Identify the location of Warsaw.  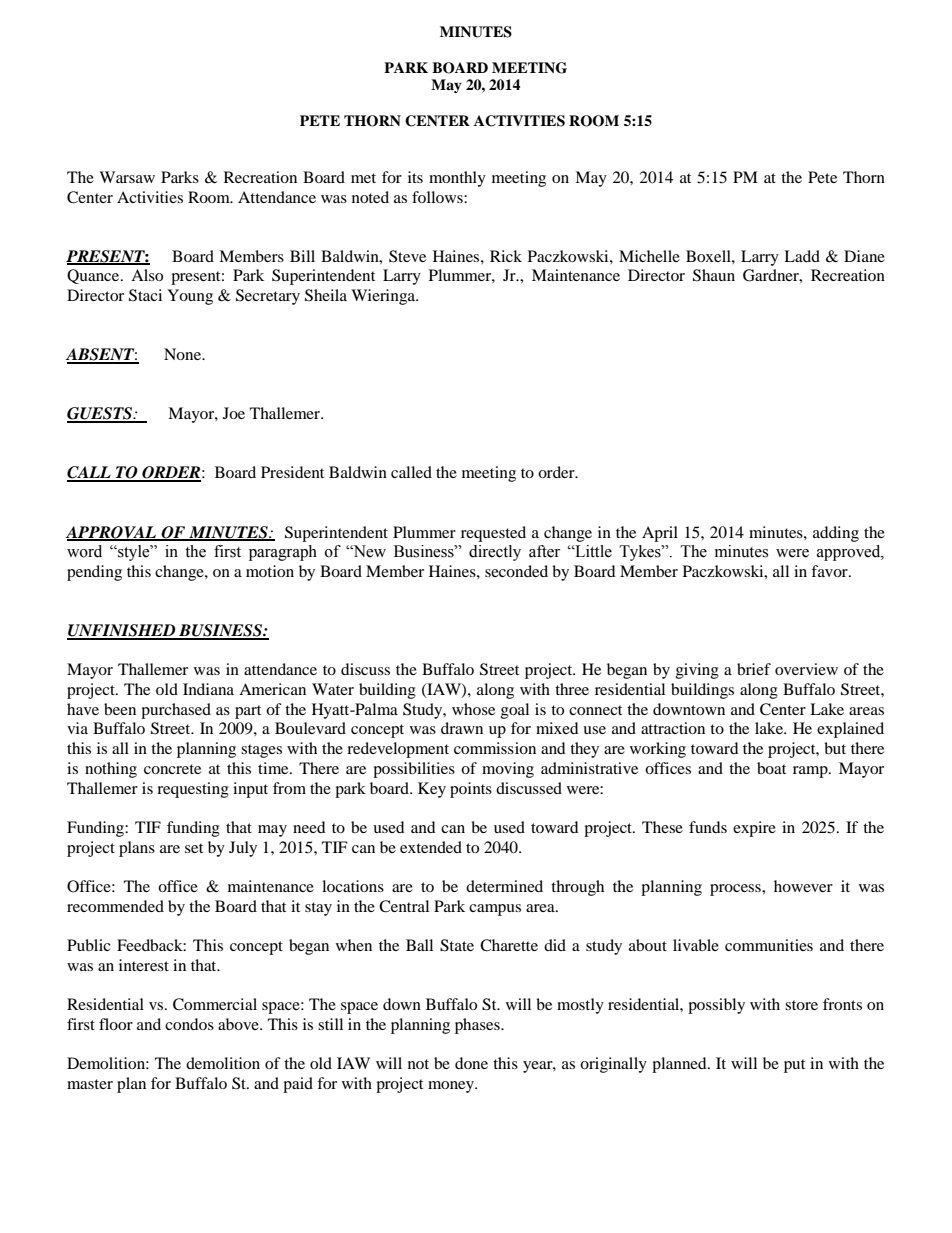
(127, 177).
